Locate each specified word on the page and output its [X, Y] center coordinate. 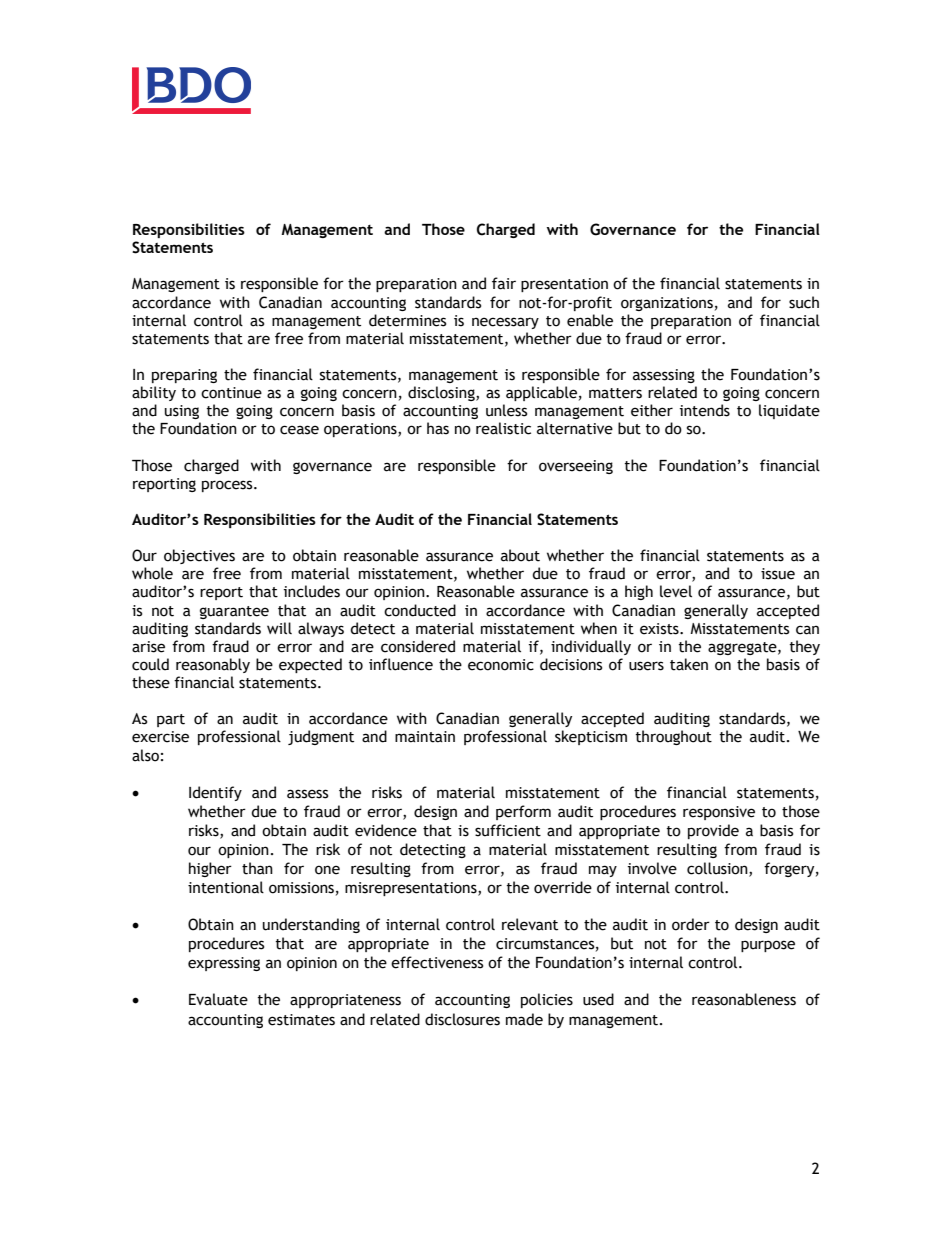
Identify [215, 793]
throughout [673, 737]
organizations [667, 304]
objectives [199, 556]
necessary [505, 323]
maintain [425, 737]
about [520, 555]
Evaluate [218, 999]
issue [778, 574]
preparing [184, 376]
